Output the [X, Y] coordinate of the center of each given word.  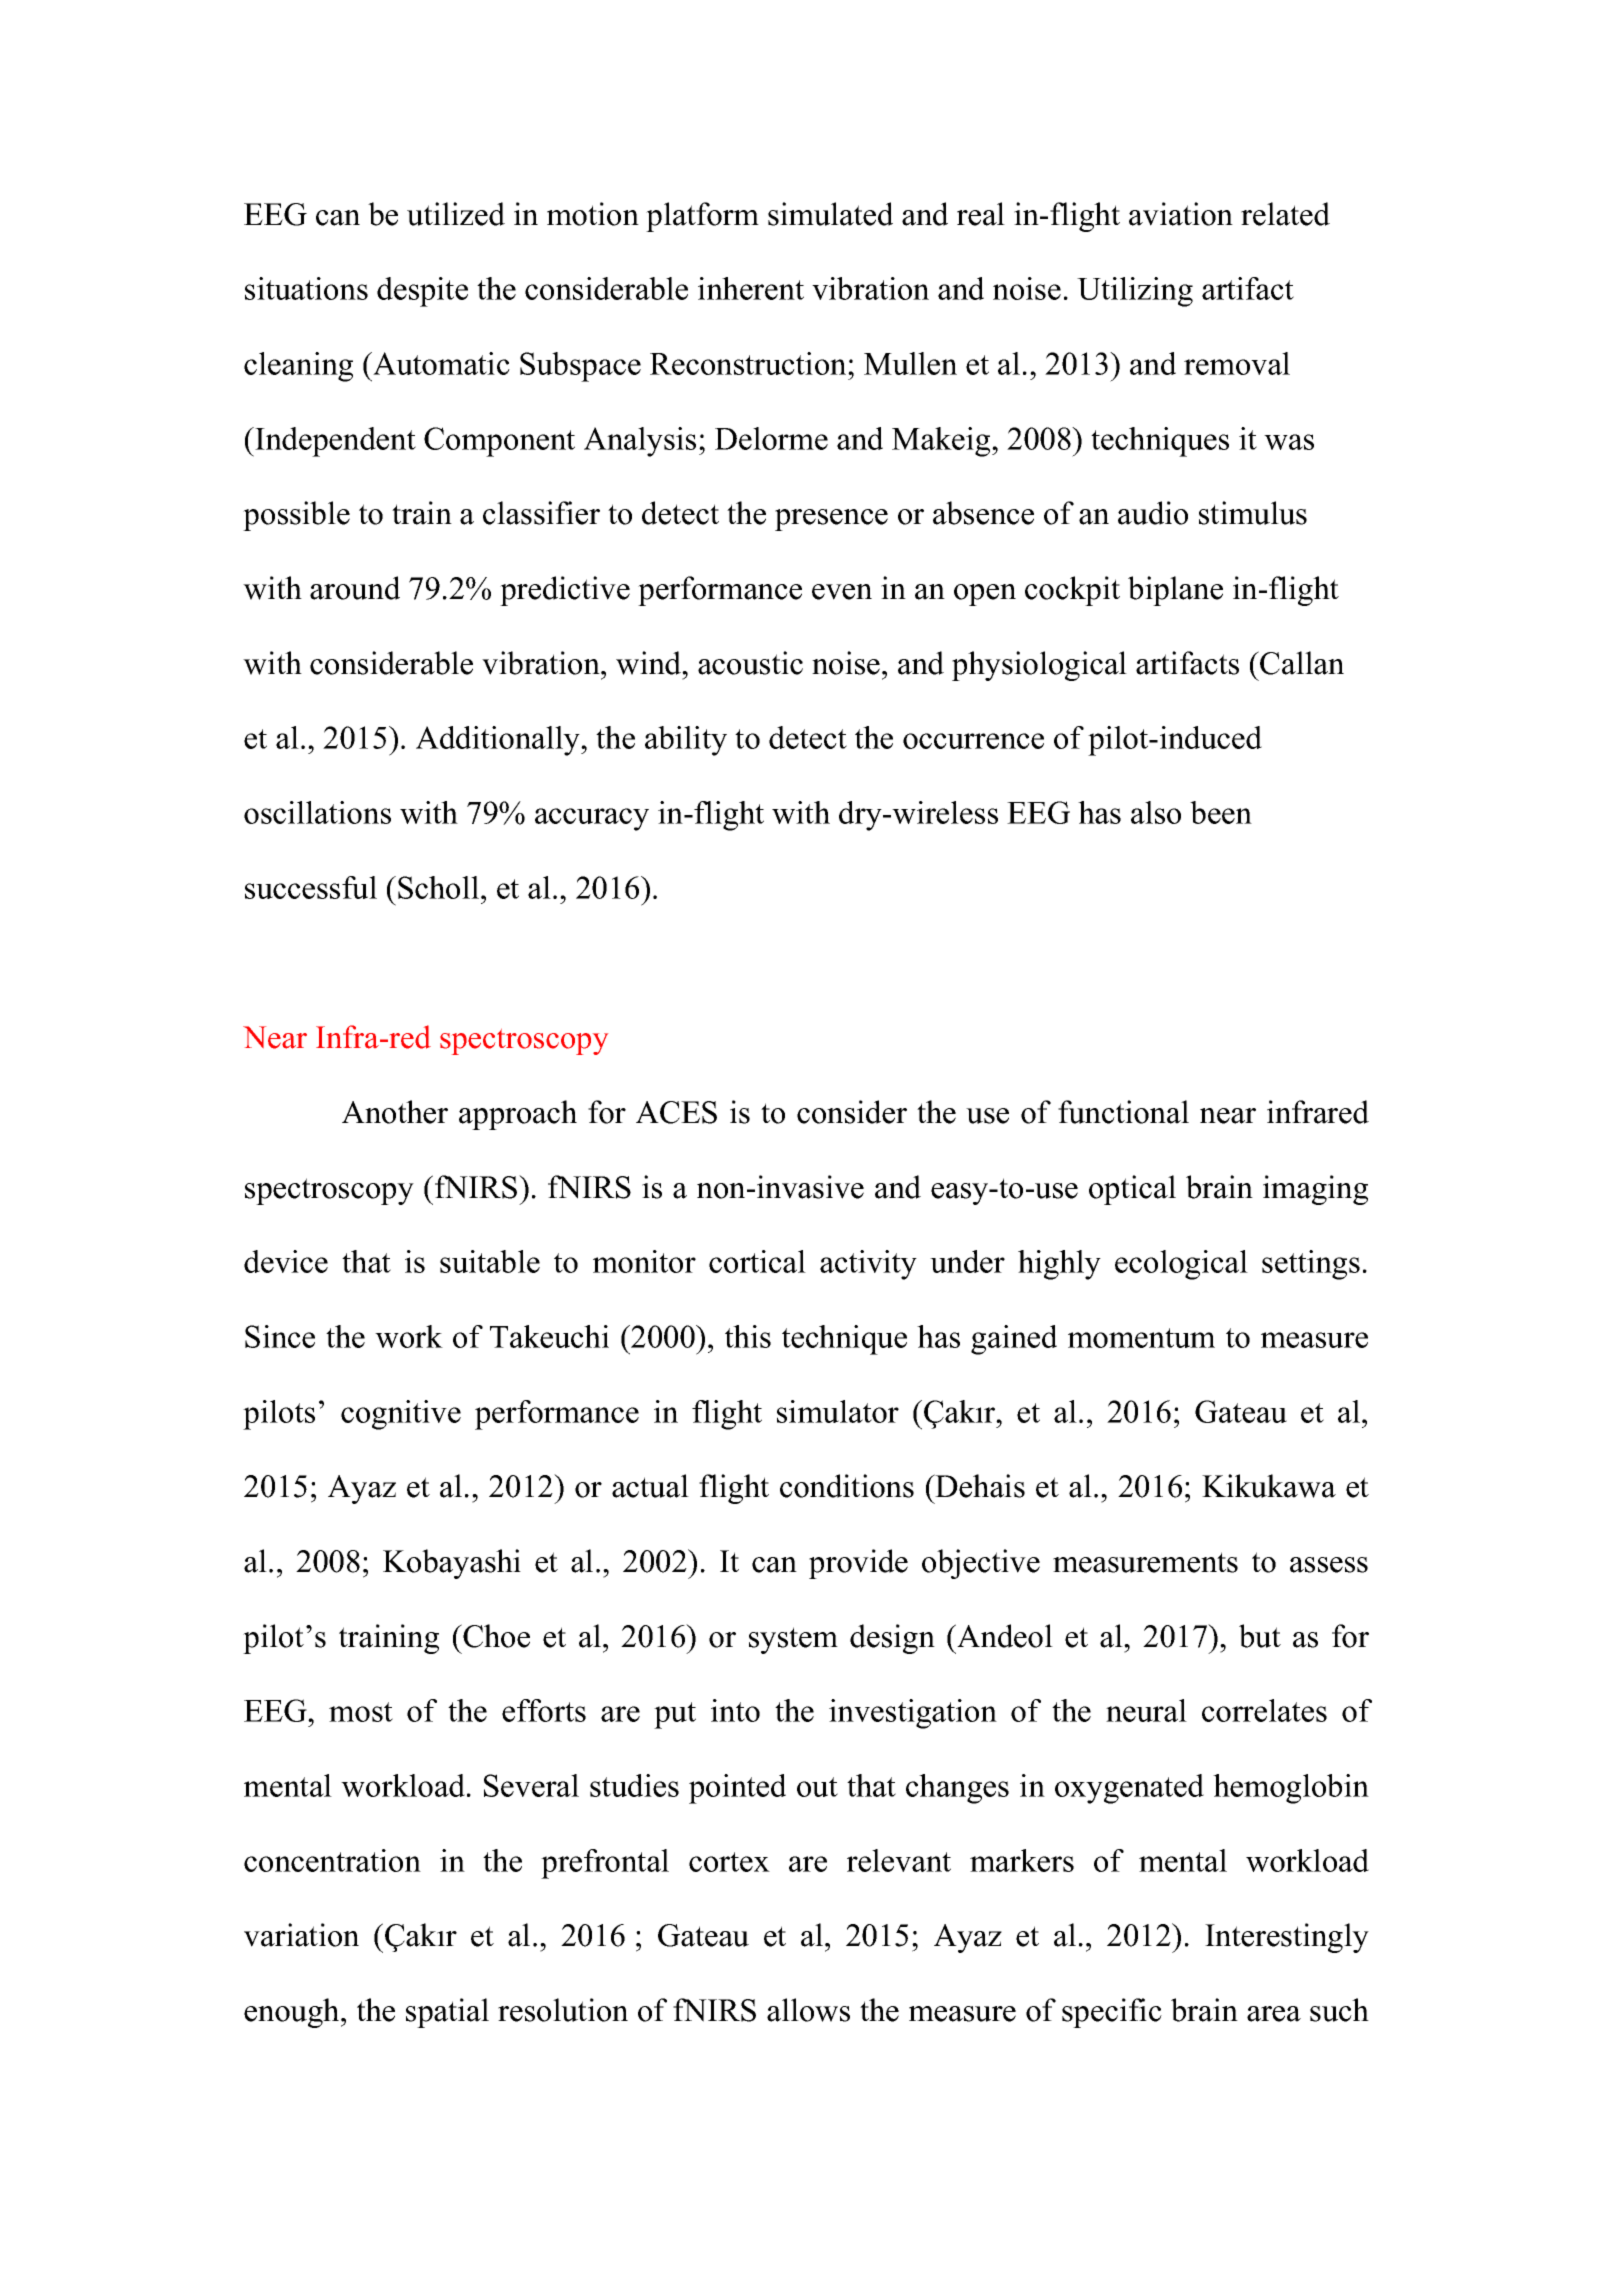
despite [422, 292]
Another [395, 1112]
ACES [676, 1112]
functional [1123, 1112]
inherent [751, 288]
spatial [447, 2013]
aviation [1181, 214]
